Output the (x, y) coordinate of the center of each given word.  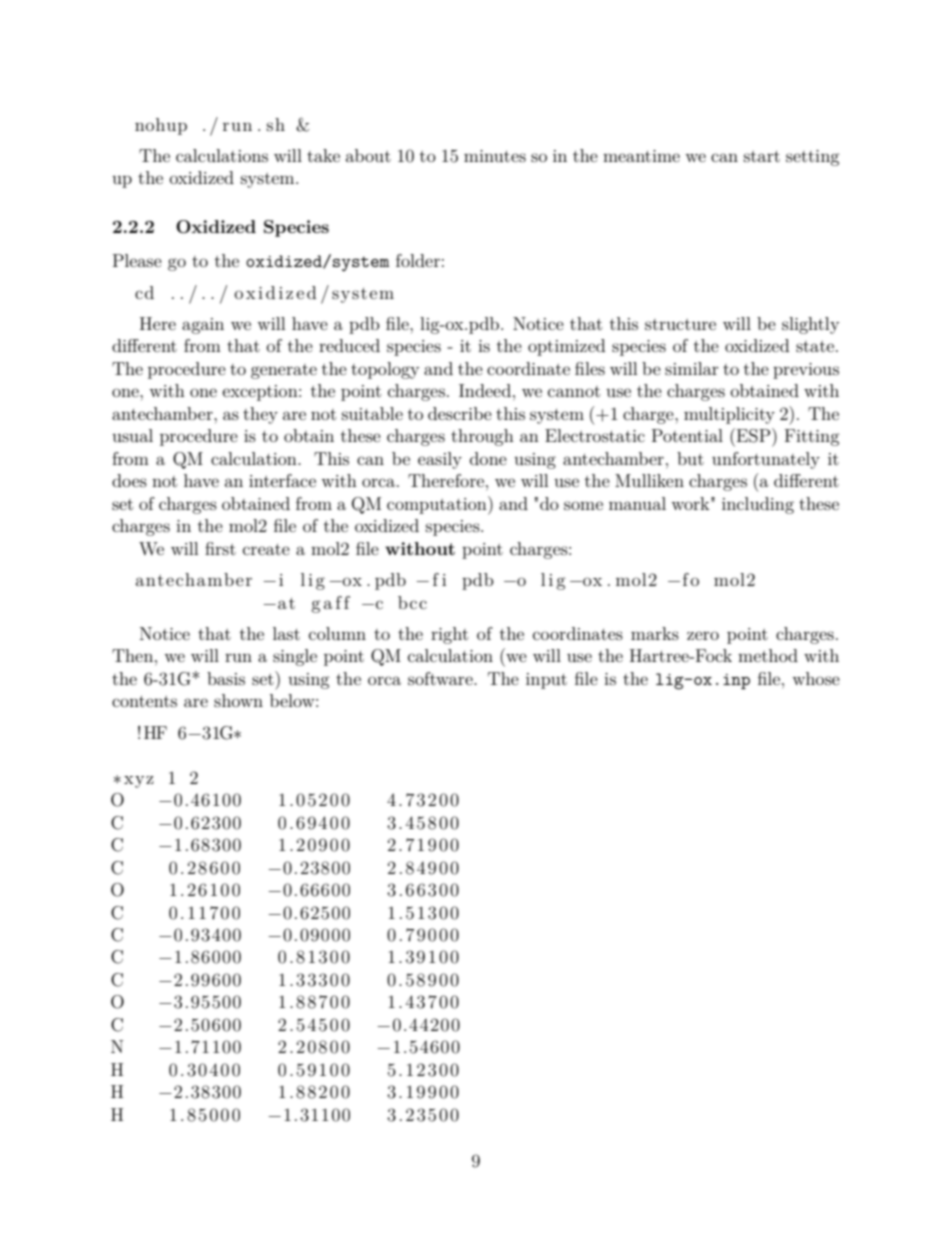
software (441, 678)
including (758, 505)
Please (137, 260)
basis (226, 678)
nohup (161, 126)
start (762, 156)
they (260, 415)
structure (680, 324)
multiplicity (729, 415)
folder (418, 260)
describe (460, 413)
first (220, 548)
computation (438, 505)
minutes (495, 156)
